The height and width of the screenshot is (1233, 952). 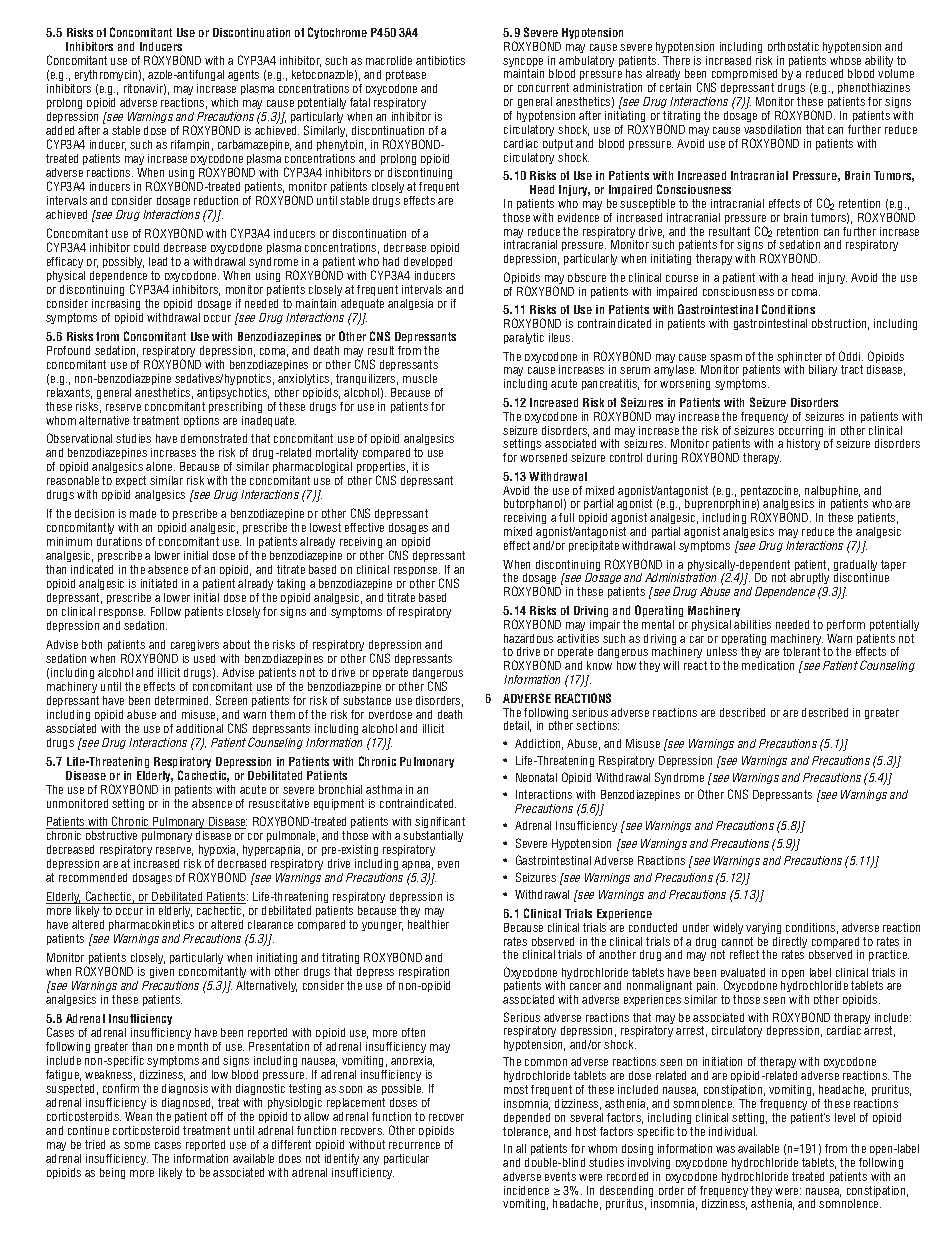 What do you see at coordinates (526, 1132) in the screenshot?
I see `tolerance` at bounding box center [526, 1132].
